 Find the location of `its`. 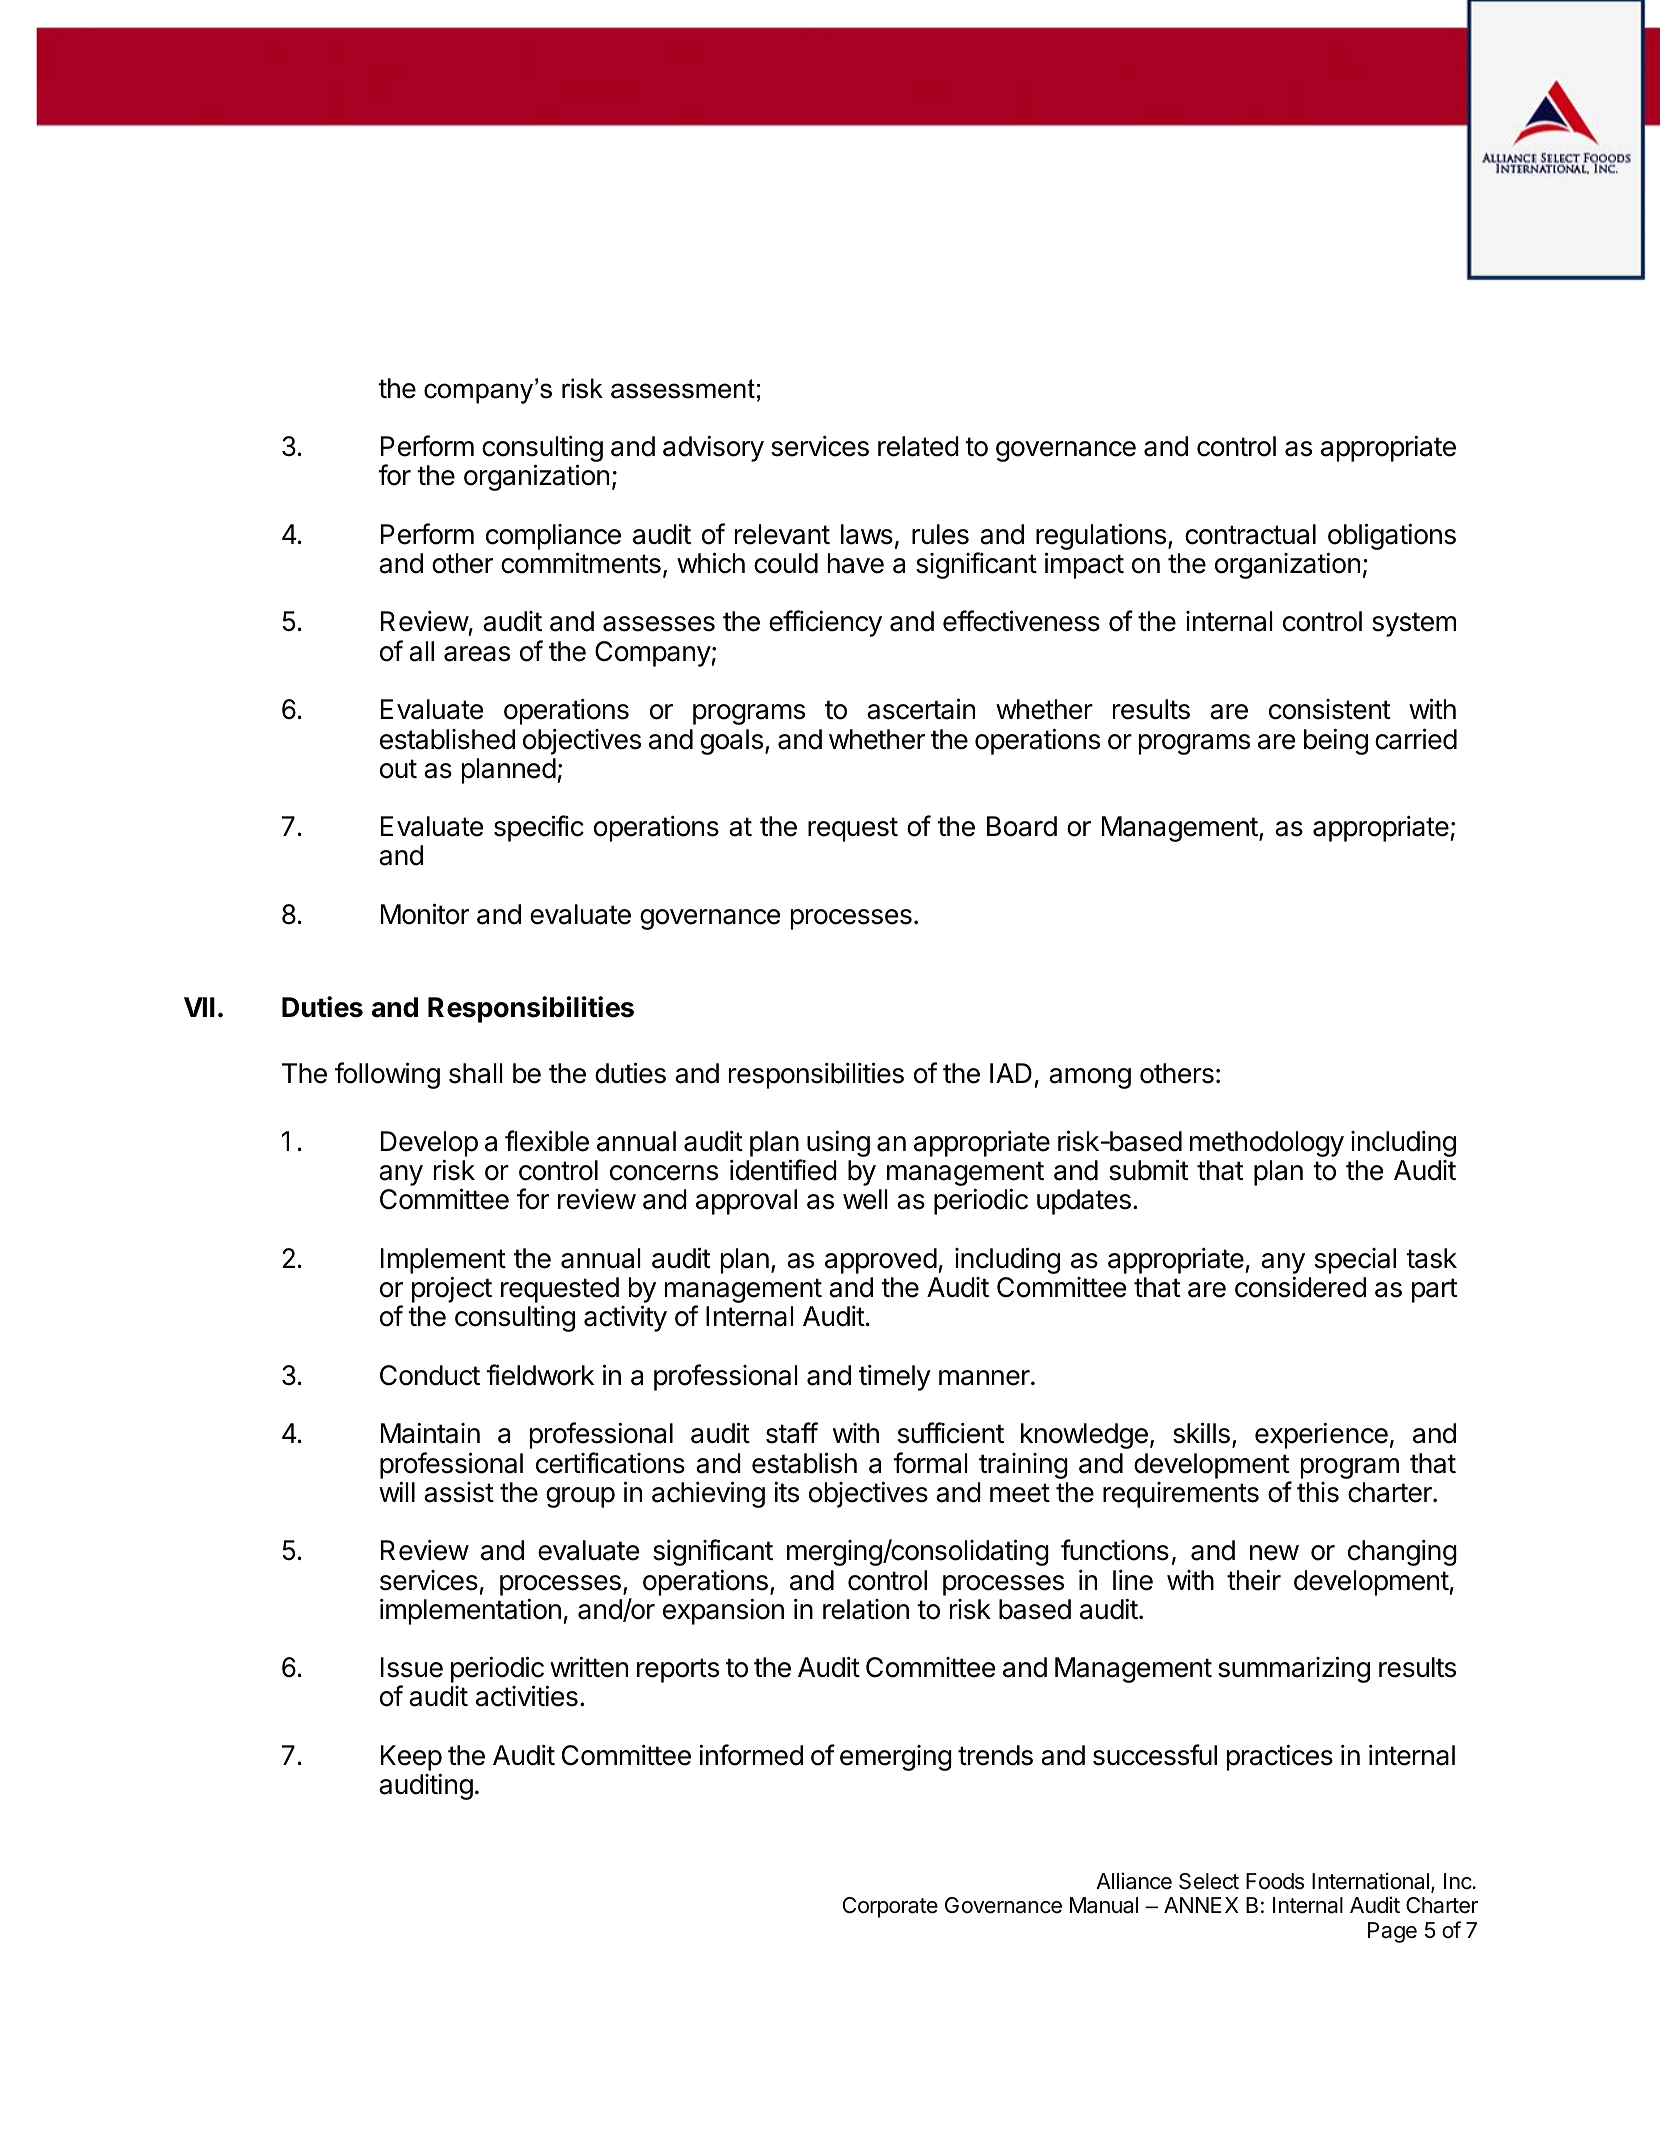

its is located at coordinates (786, 1492).
